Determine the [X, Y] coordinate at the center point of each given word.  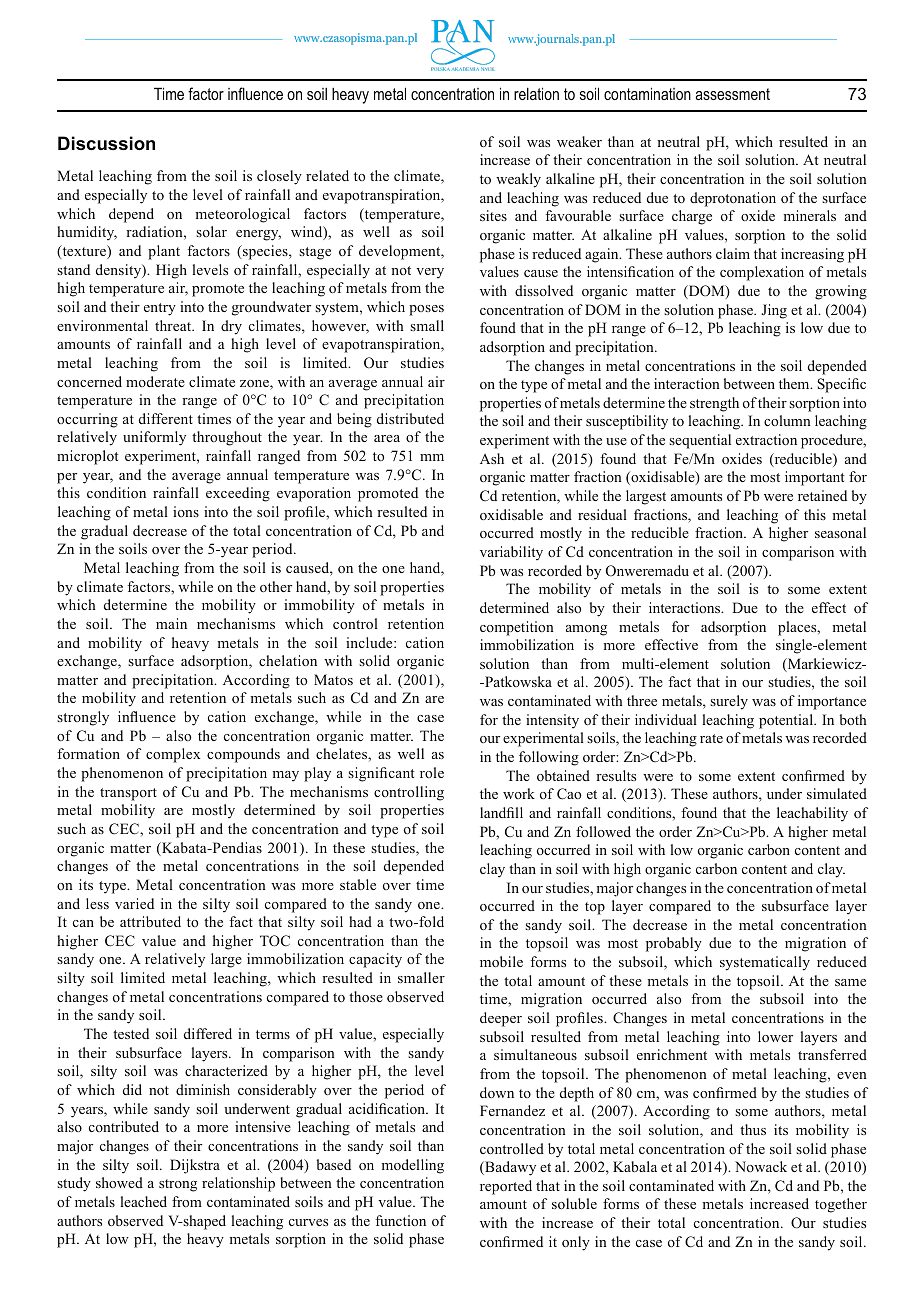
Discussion [106, 143]
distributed [410, 418]
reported [506, 1187]
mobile [501, 961]
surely [729, 702]
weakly [518, 180]
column [787, 420]
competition [517, 628]
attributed [150, 921]
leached [144, 1201]
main [171, 623]
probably [674, 944]
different [166, 418]
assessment [732, 94]
